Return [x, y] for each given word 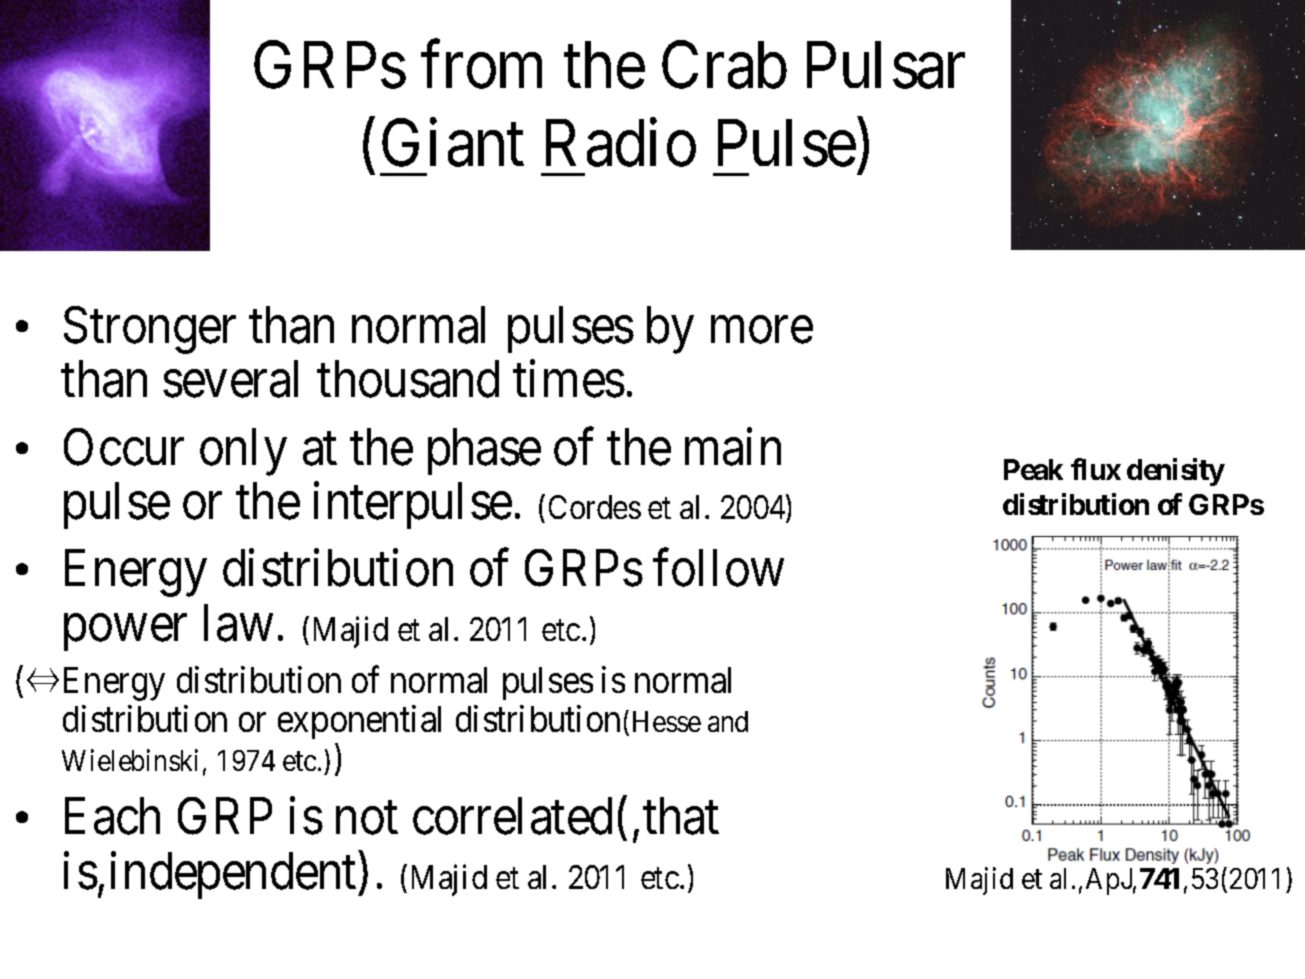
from [481, 65]
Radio [621, 143]
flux [1096, 469]
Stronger [150, 330]
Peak [1033, 469]
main [733, 447]
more [762, 330]
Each [112, 816]
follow [718, 568]
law [238, 623]
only [243, 452]
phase [484, 451]
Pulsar [886, 65]
